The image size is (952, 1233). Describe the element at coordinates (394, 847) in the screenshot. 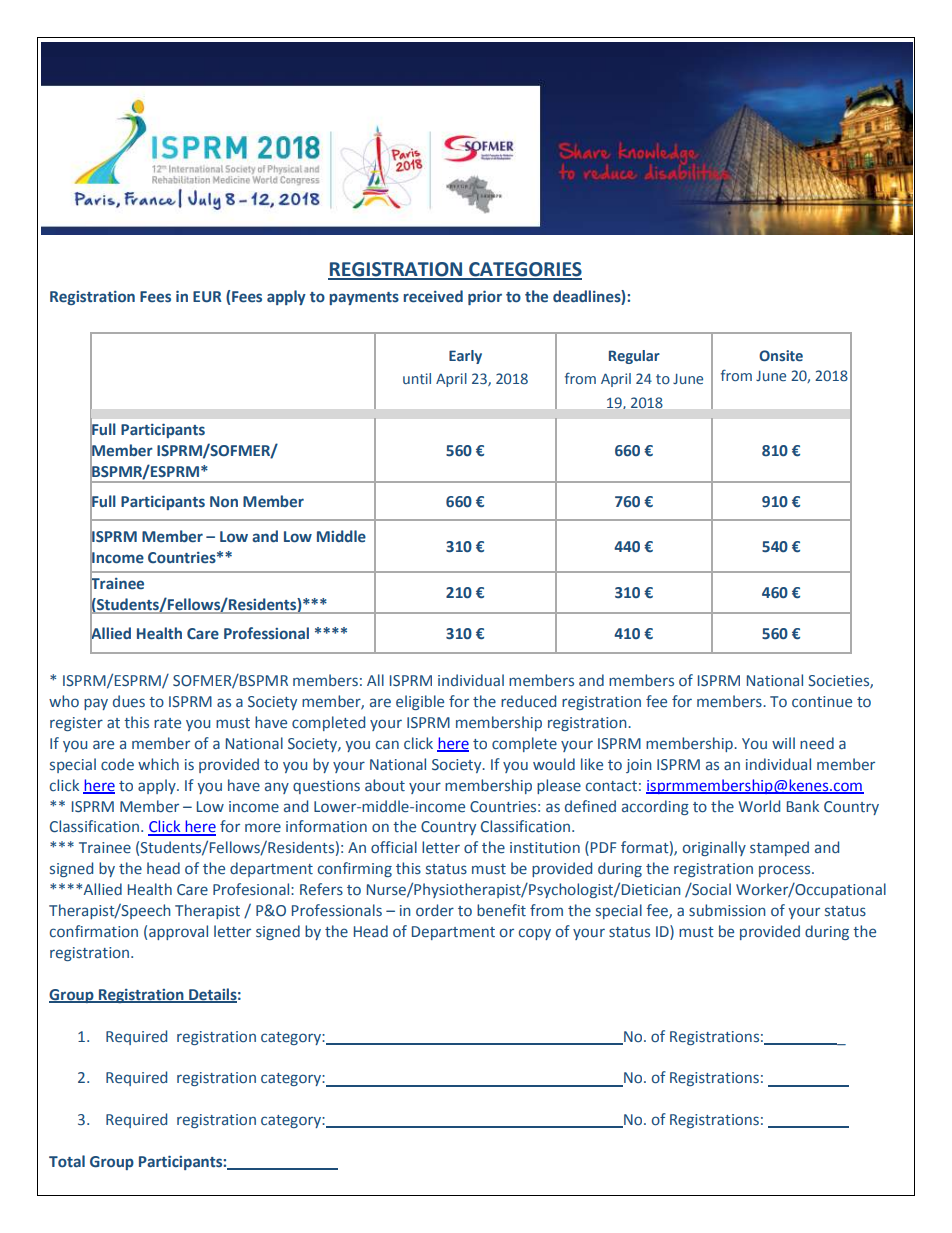

I see `official` at that location.
